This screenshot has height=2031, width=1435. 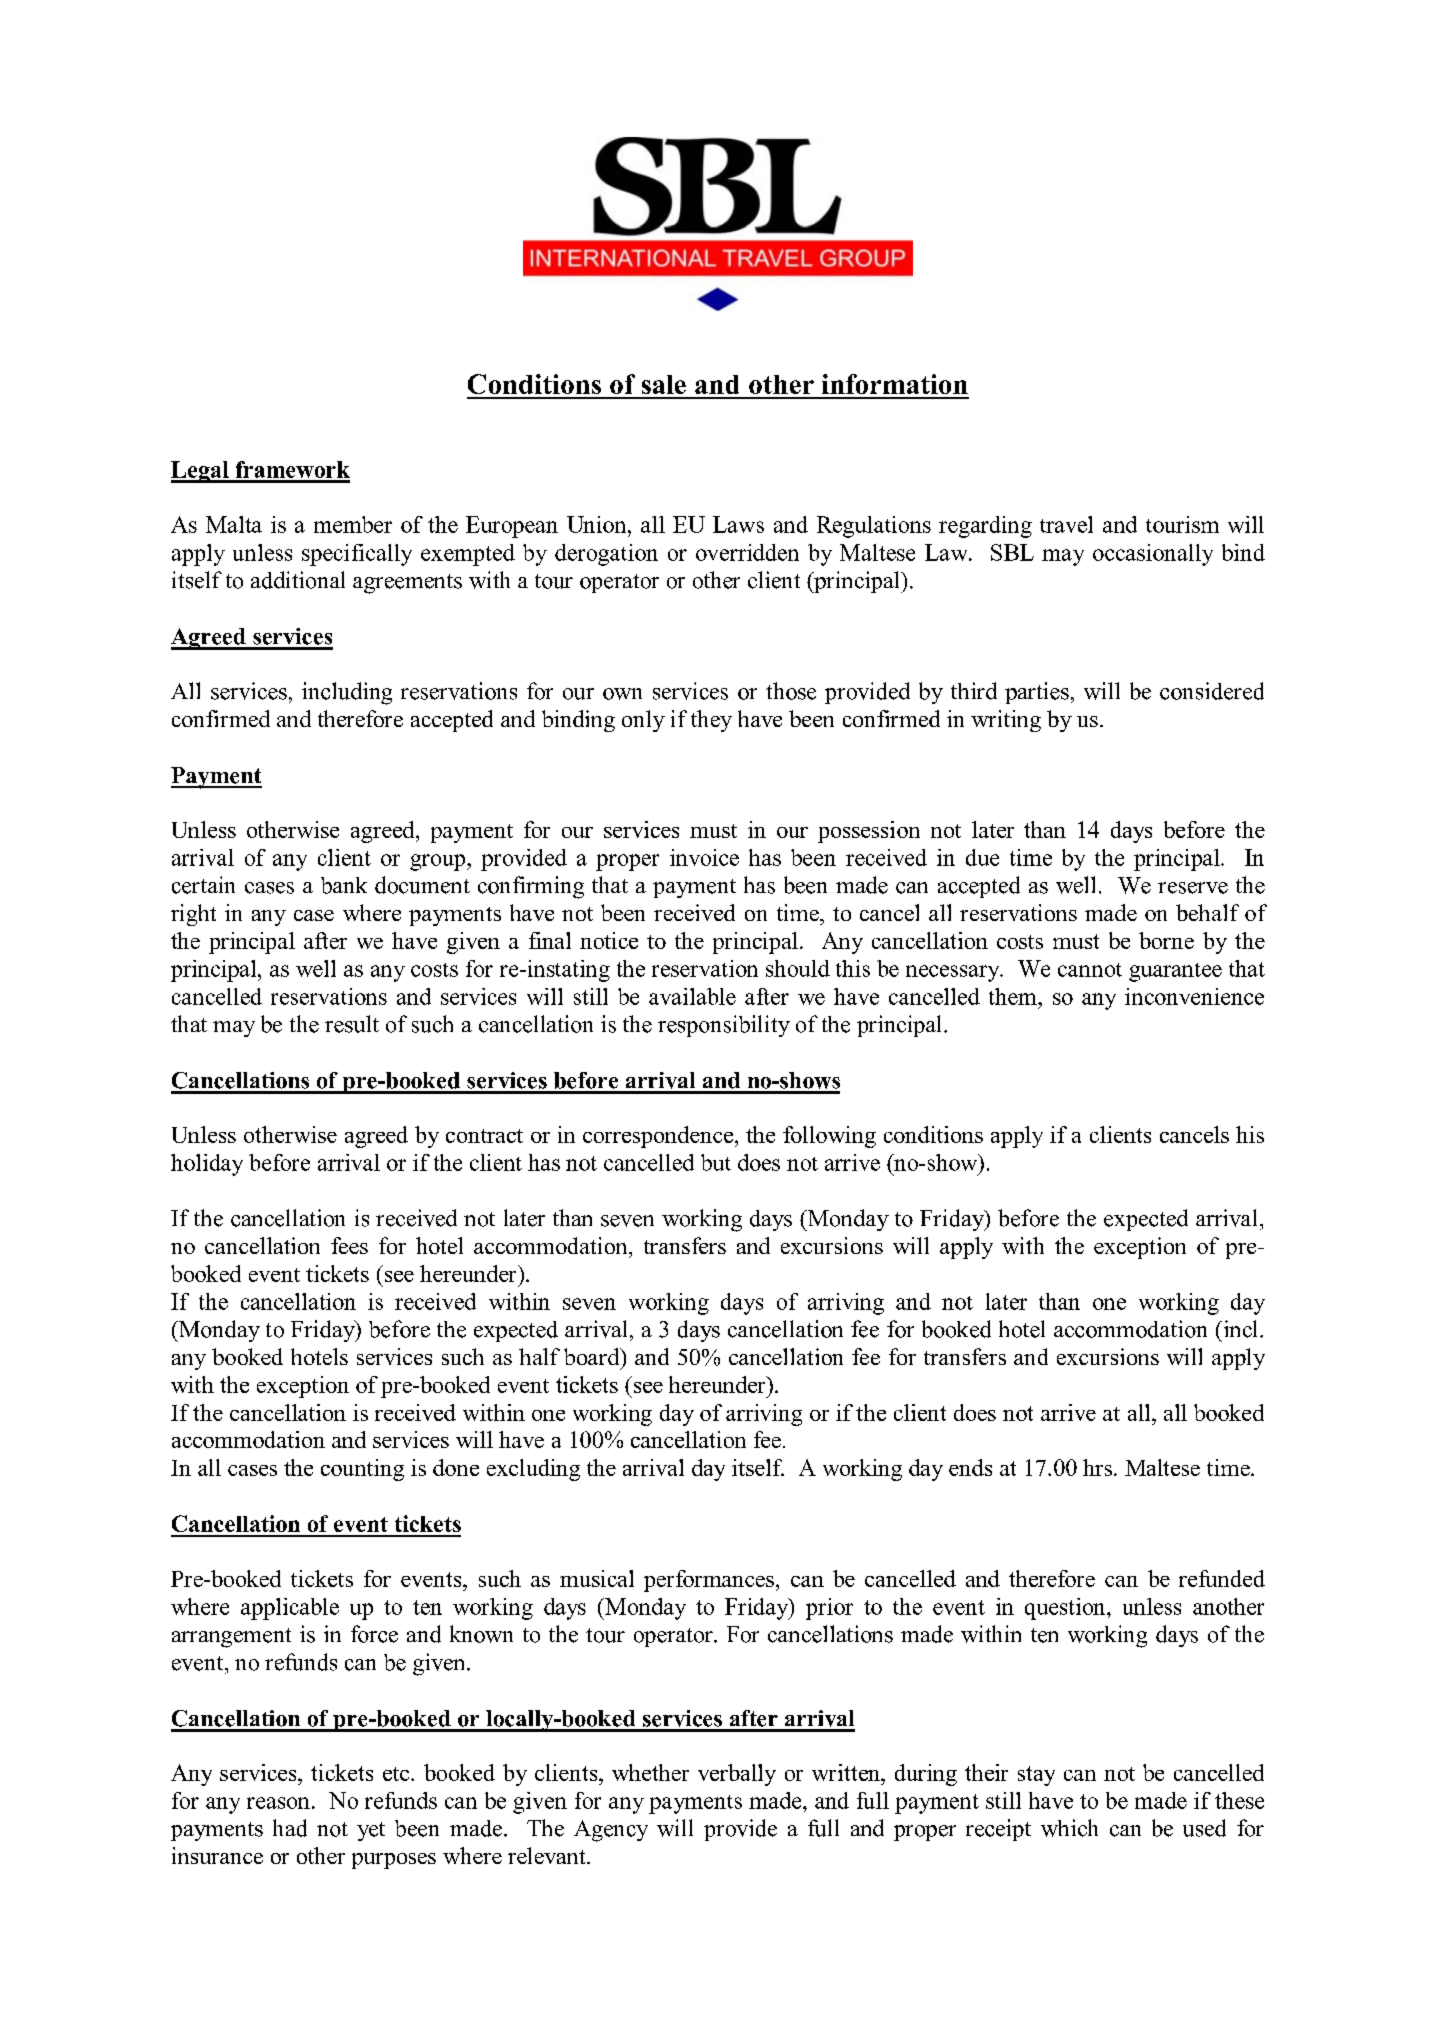 I want to click on travel, so click(x=1066, y=524).
